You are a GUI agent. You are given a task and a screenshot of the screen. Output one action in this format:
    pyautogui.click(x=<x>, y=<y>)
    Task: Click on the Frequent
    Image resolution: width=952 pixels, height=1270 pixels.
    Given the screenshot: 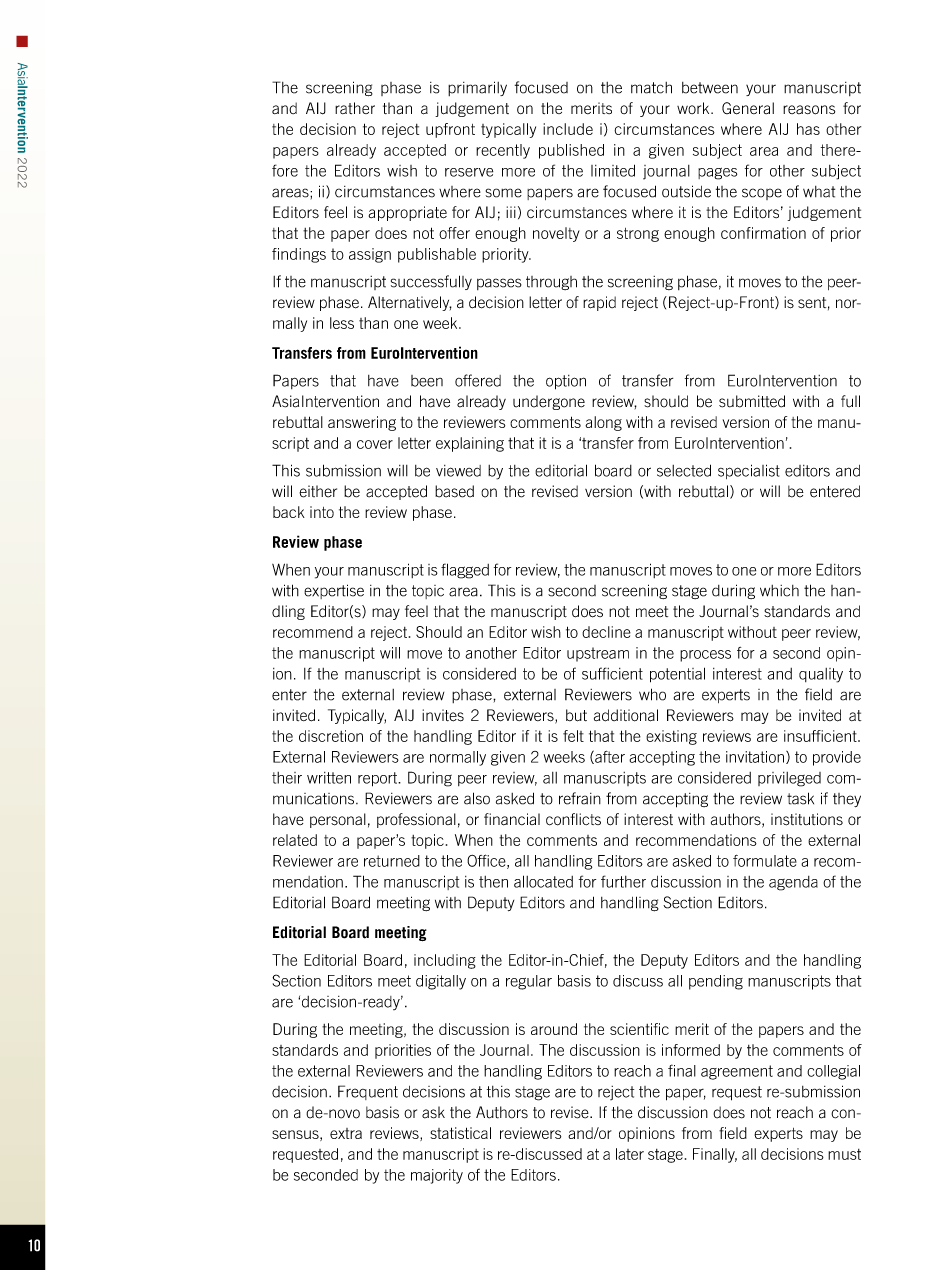 What is the action you would take?
    pyautogui.click(x=368, y=1092)
